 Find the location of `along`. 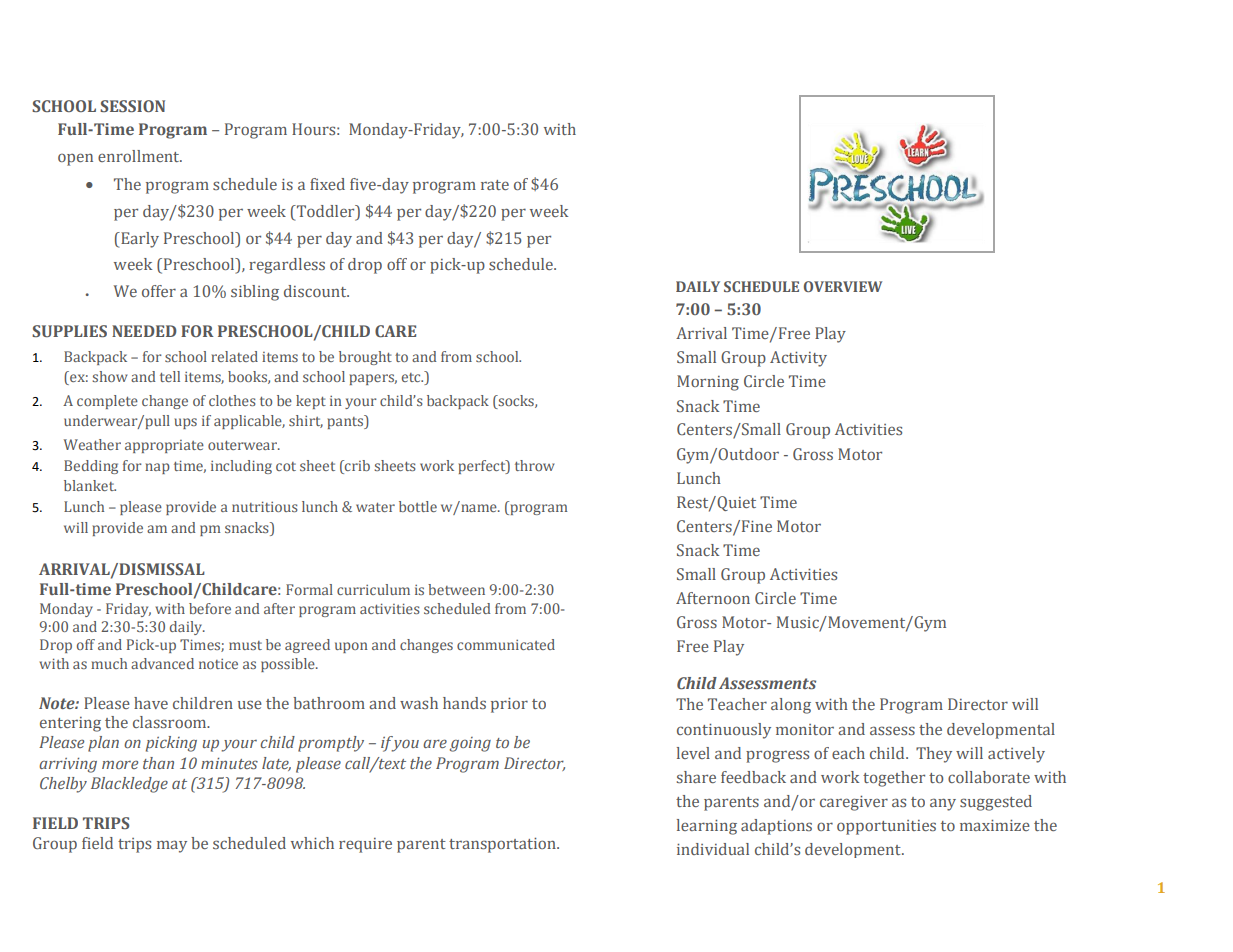

along is located at coordinates (791, 706).
